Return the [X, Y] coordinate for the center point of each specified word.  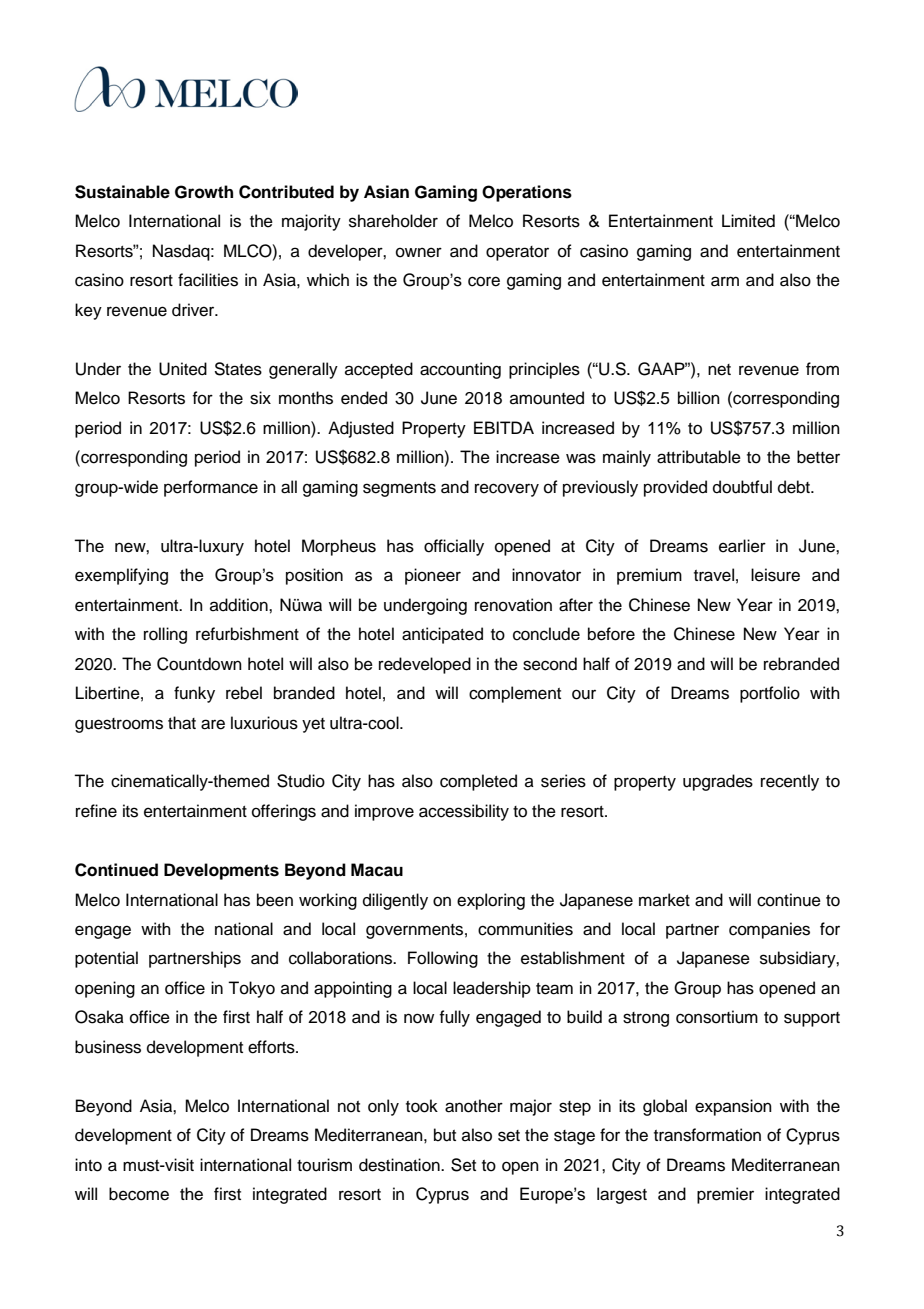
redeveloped [425, 665]
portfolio [770, 694]
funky [194, 694]
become [139, 1194]
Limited [748, 221]
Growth [204, 192]
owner [419, 252]
